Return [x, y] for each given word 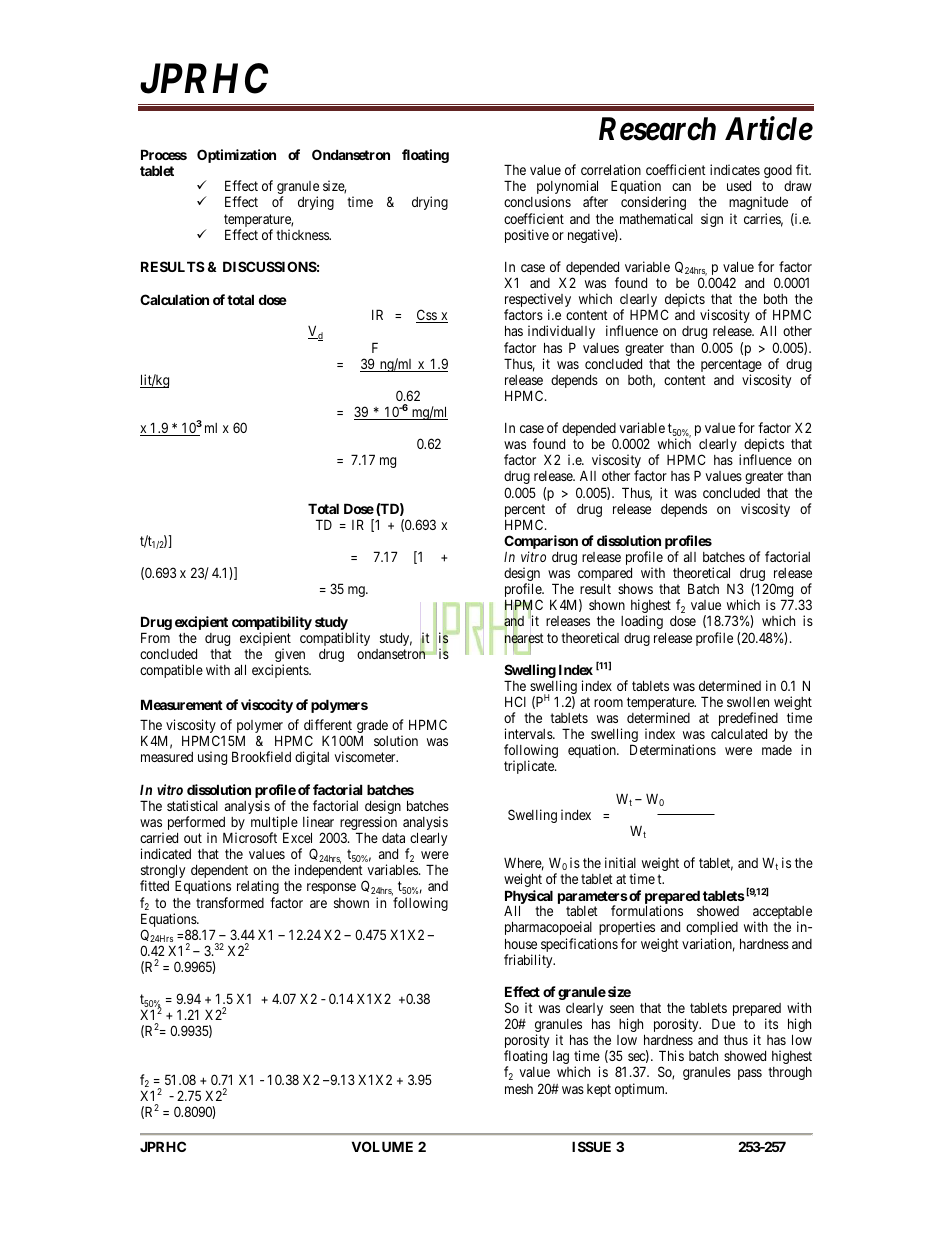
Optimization [236, 156]
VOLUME [382, 1146]
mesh [519, 1089]
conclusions [537, 201]
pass [750, 1074]
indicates [735, 169]
